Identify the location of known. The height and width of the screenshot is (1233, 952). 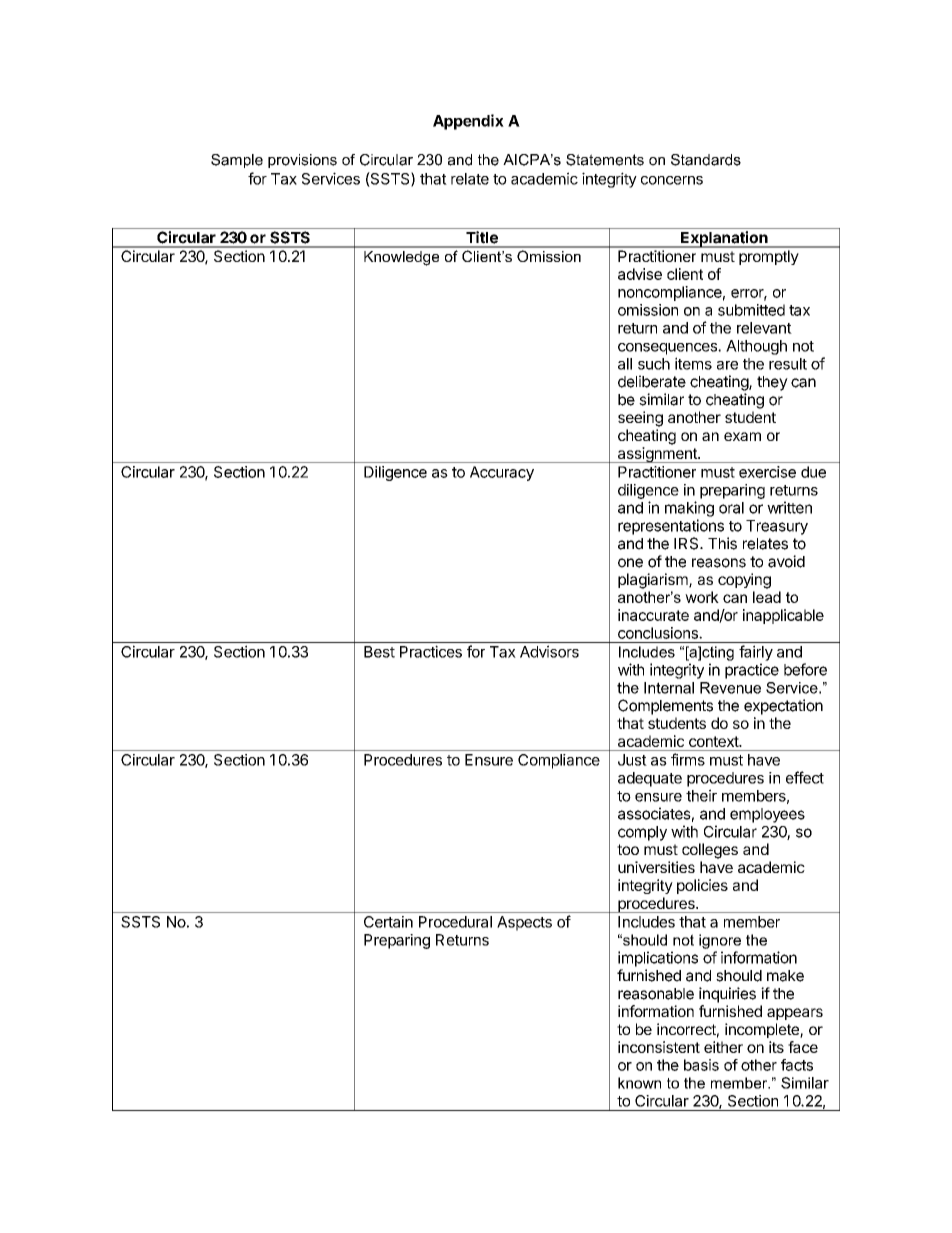
(639, 1083).
